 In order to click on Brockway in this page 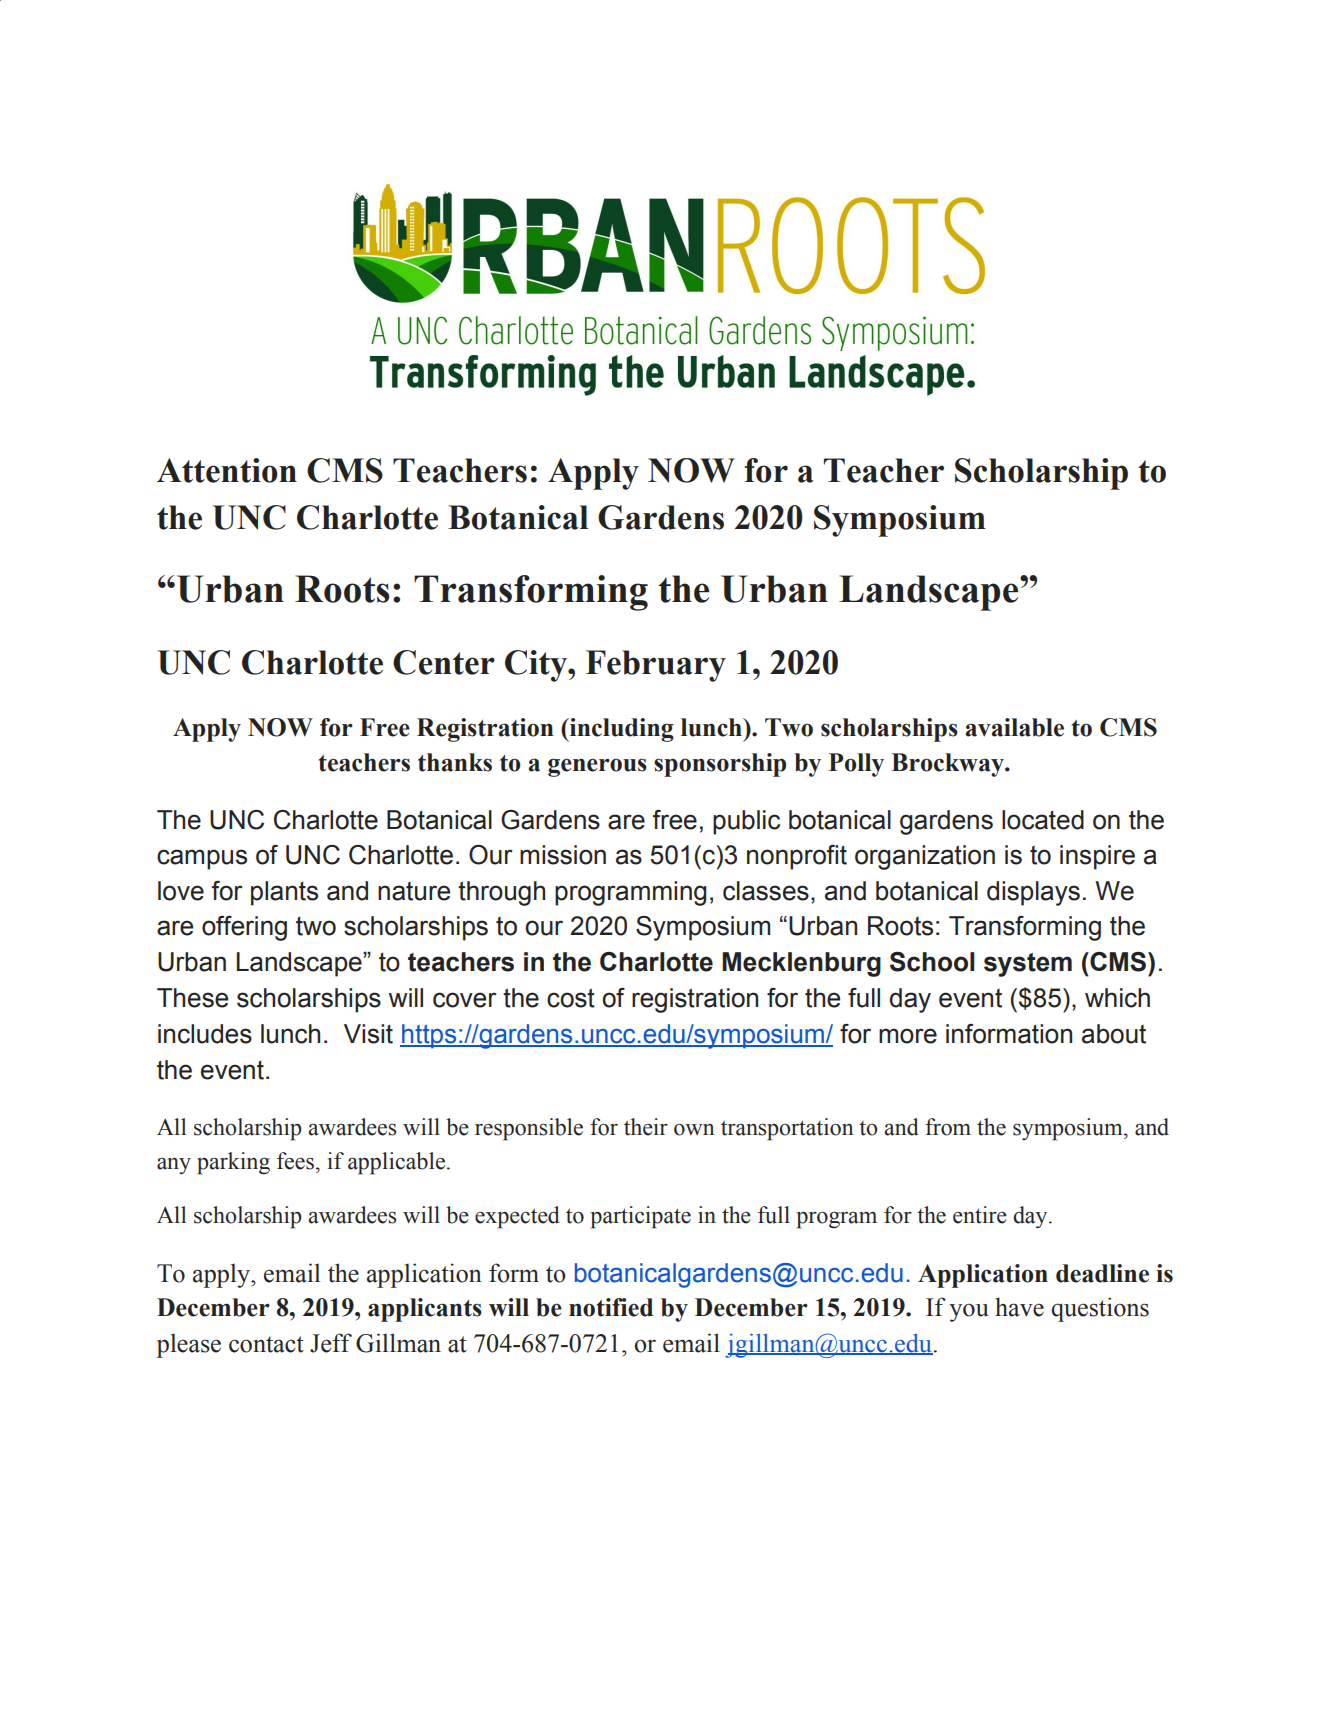, I will do `click(949, 765)`.
